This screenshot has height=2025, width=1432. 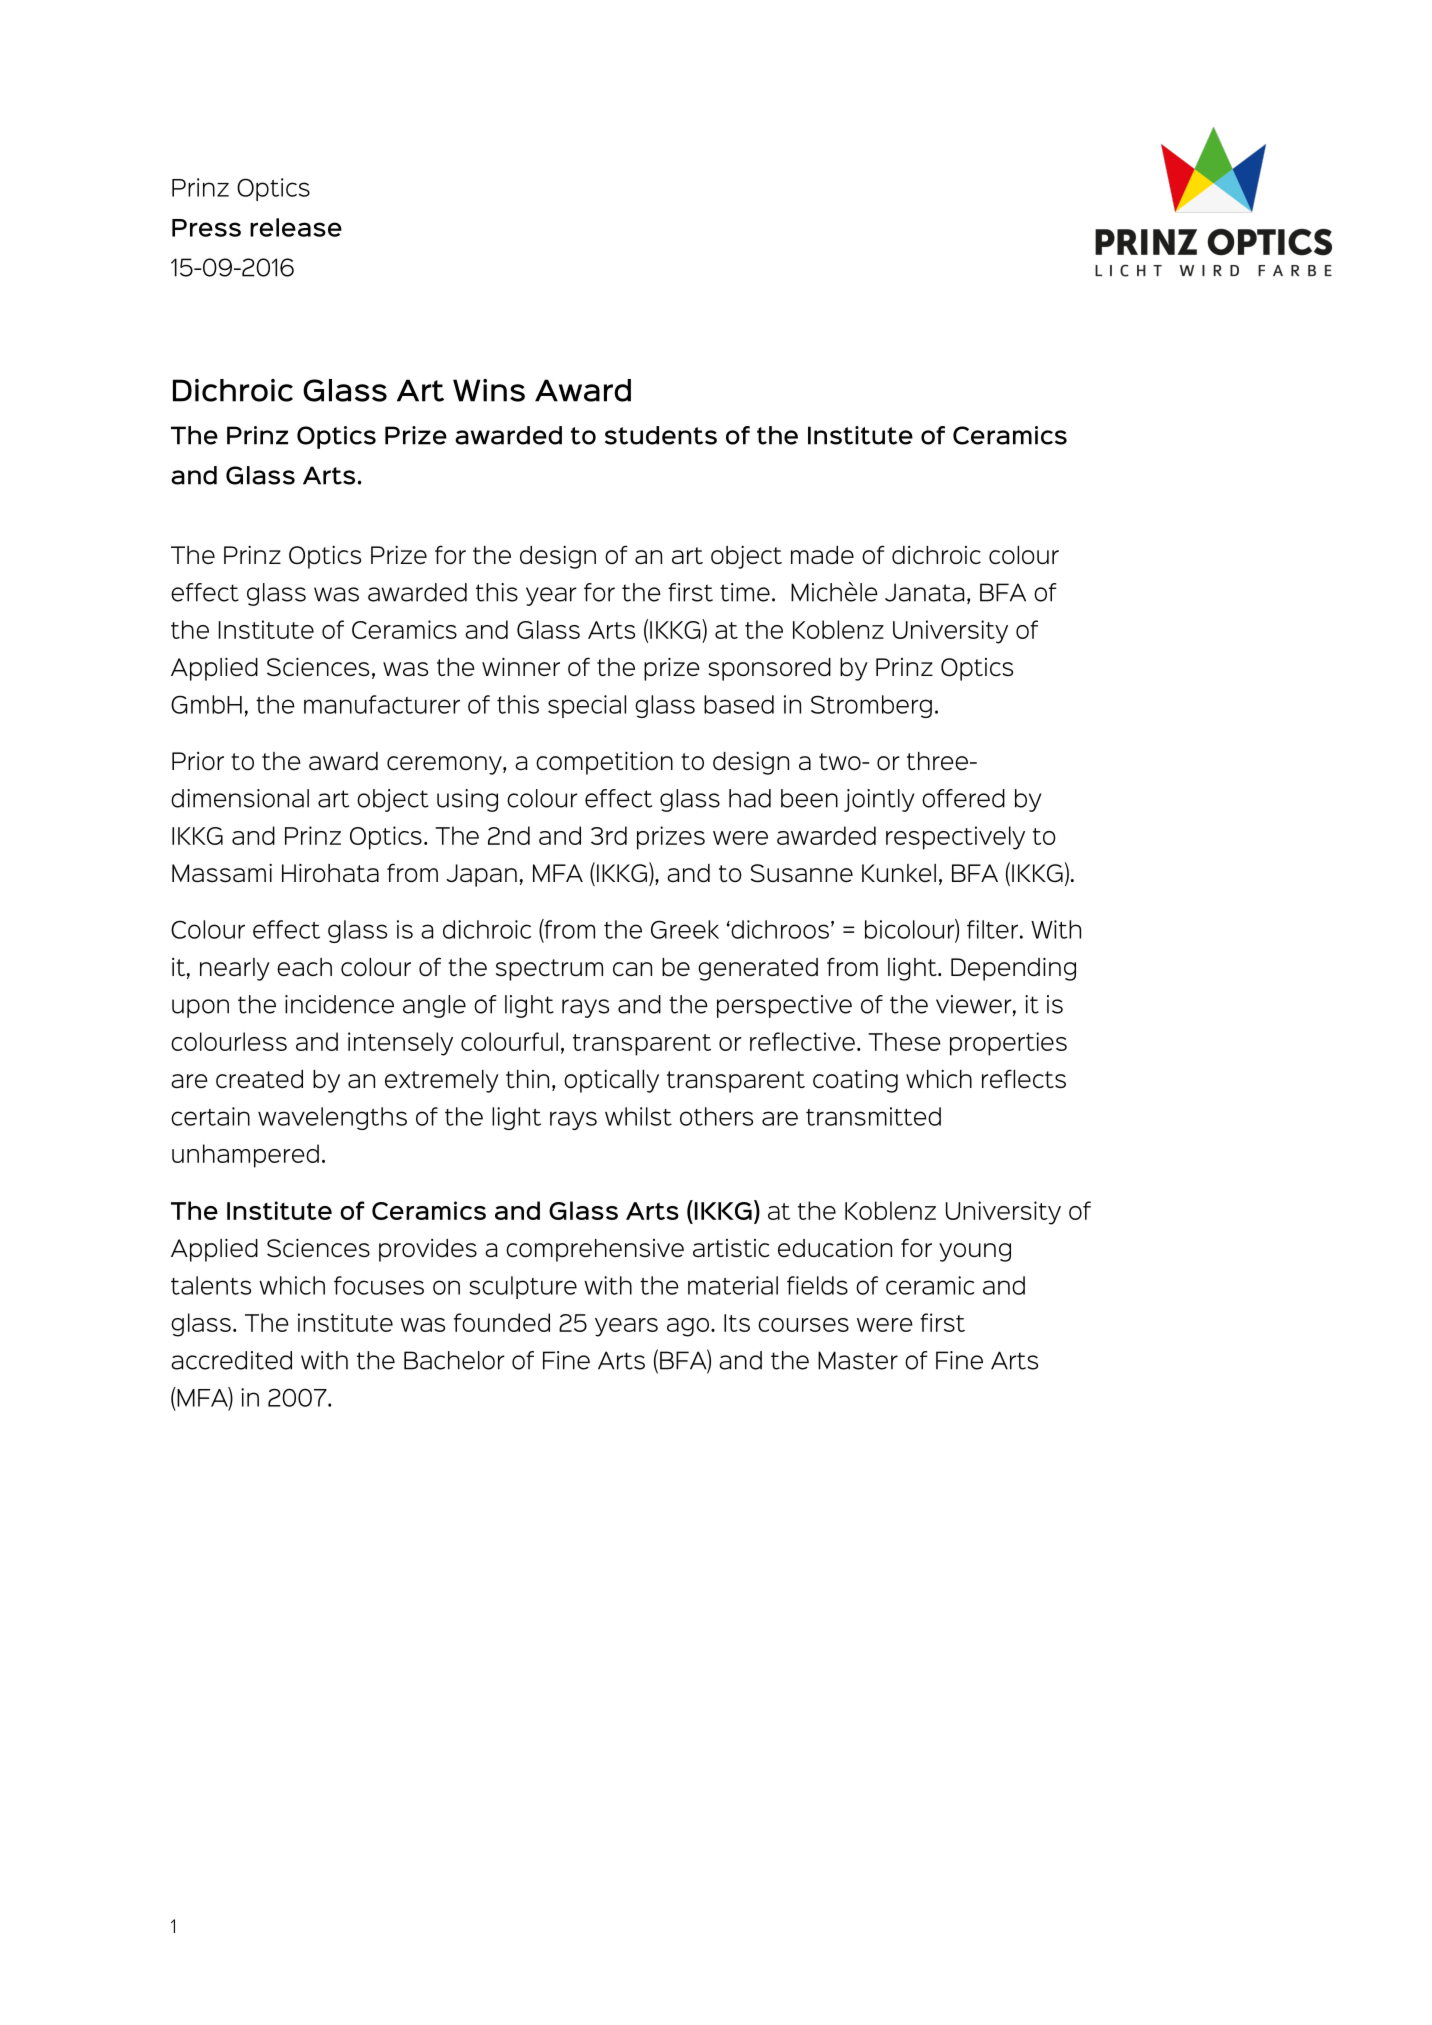 I want to click on winner, so click(x=521, y=666).
